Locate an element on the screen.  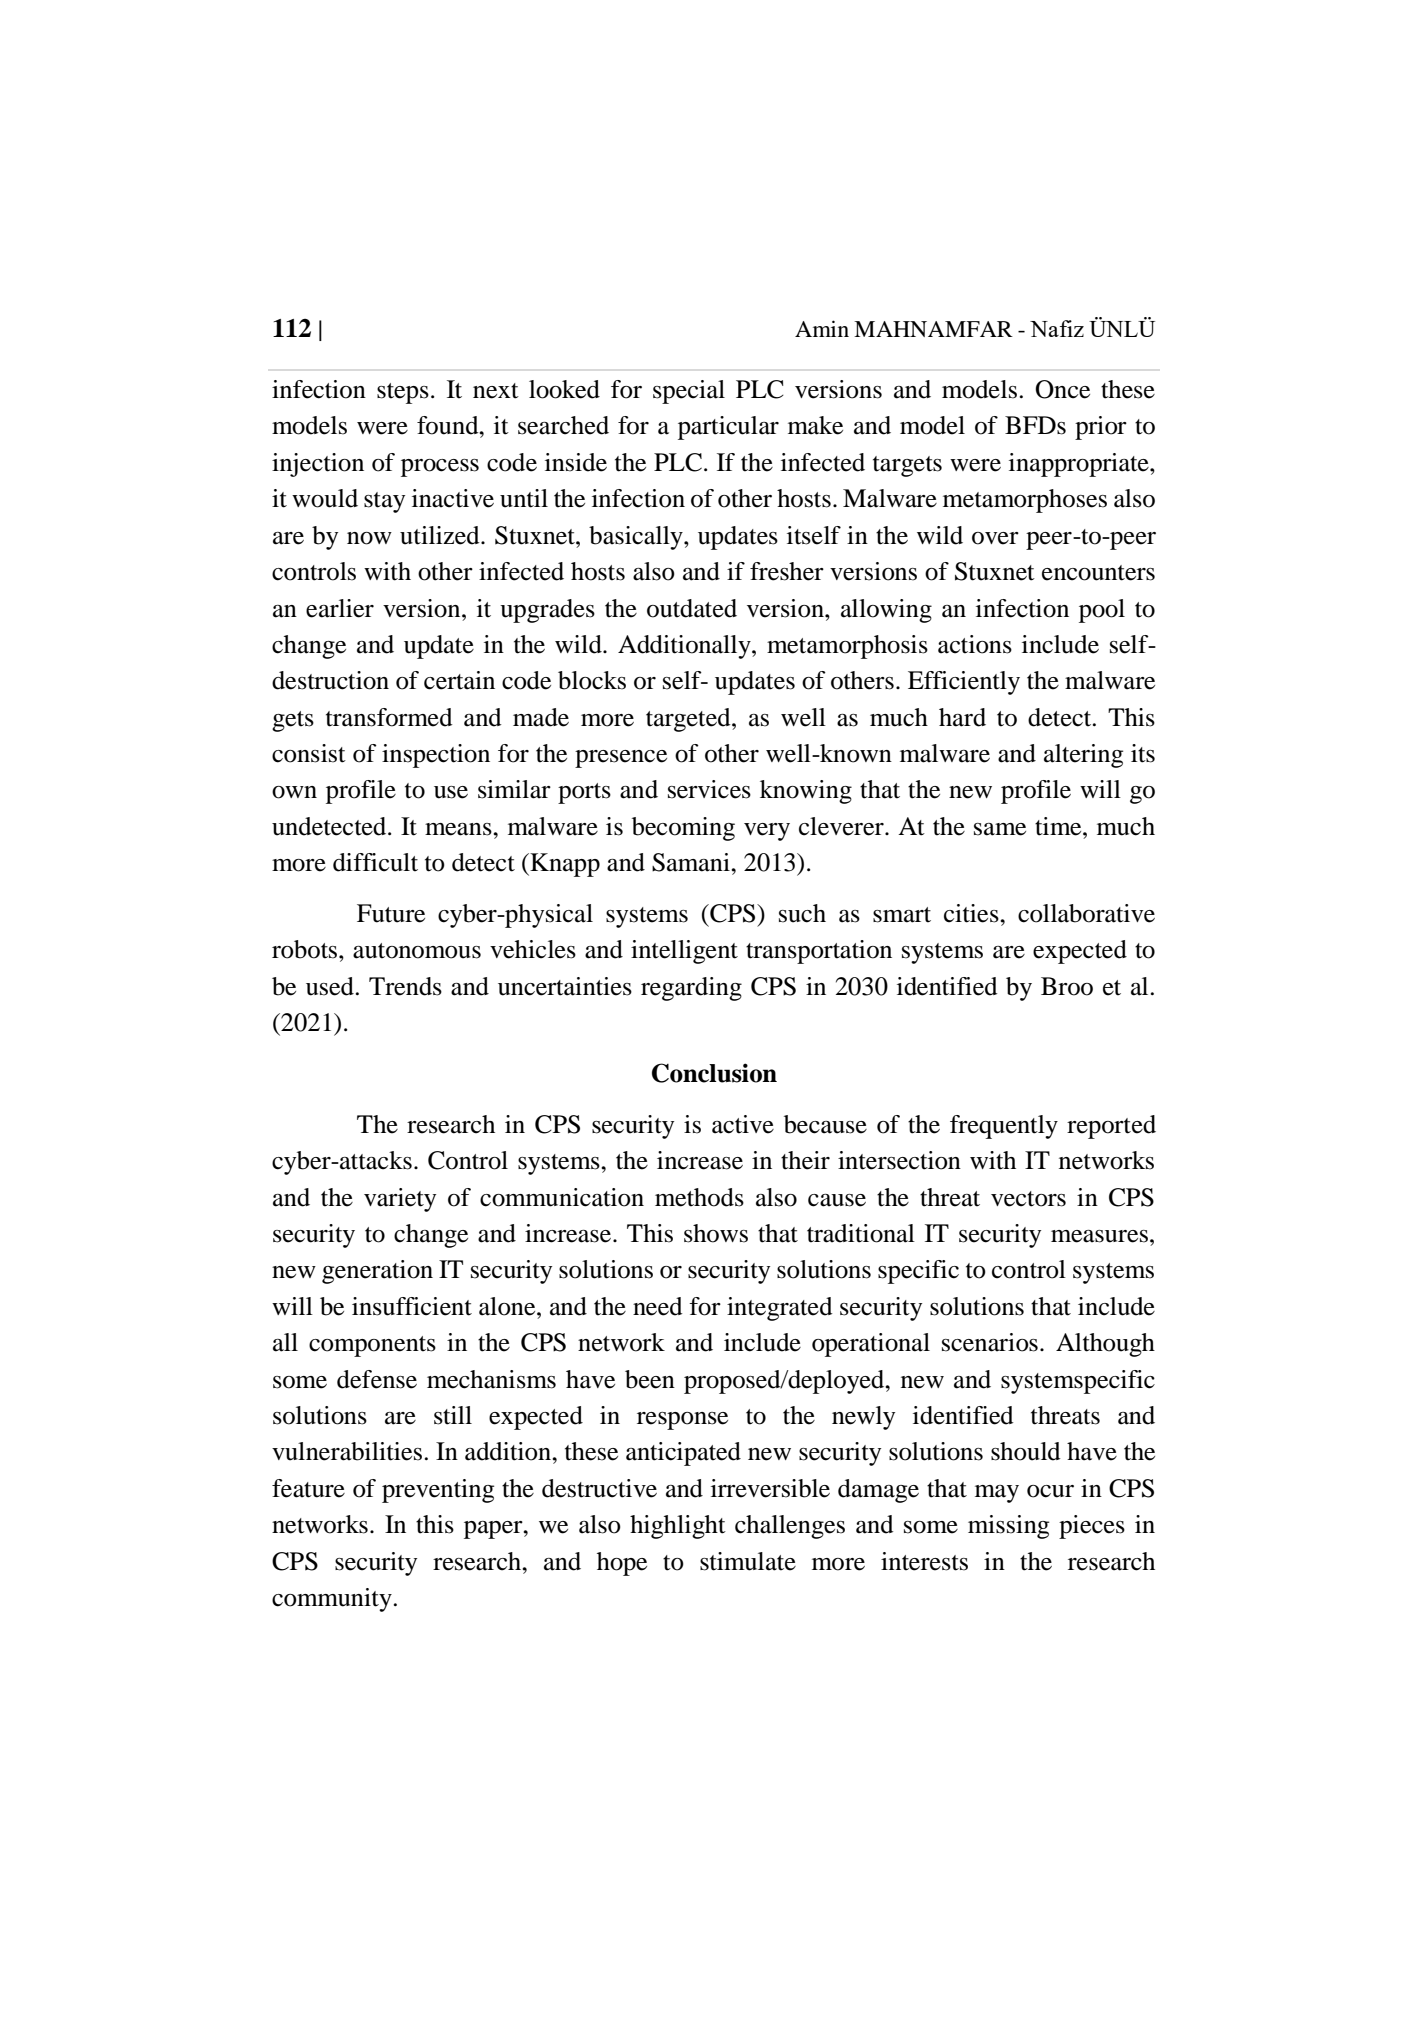
community is located at coordinates (332, 1600).
